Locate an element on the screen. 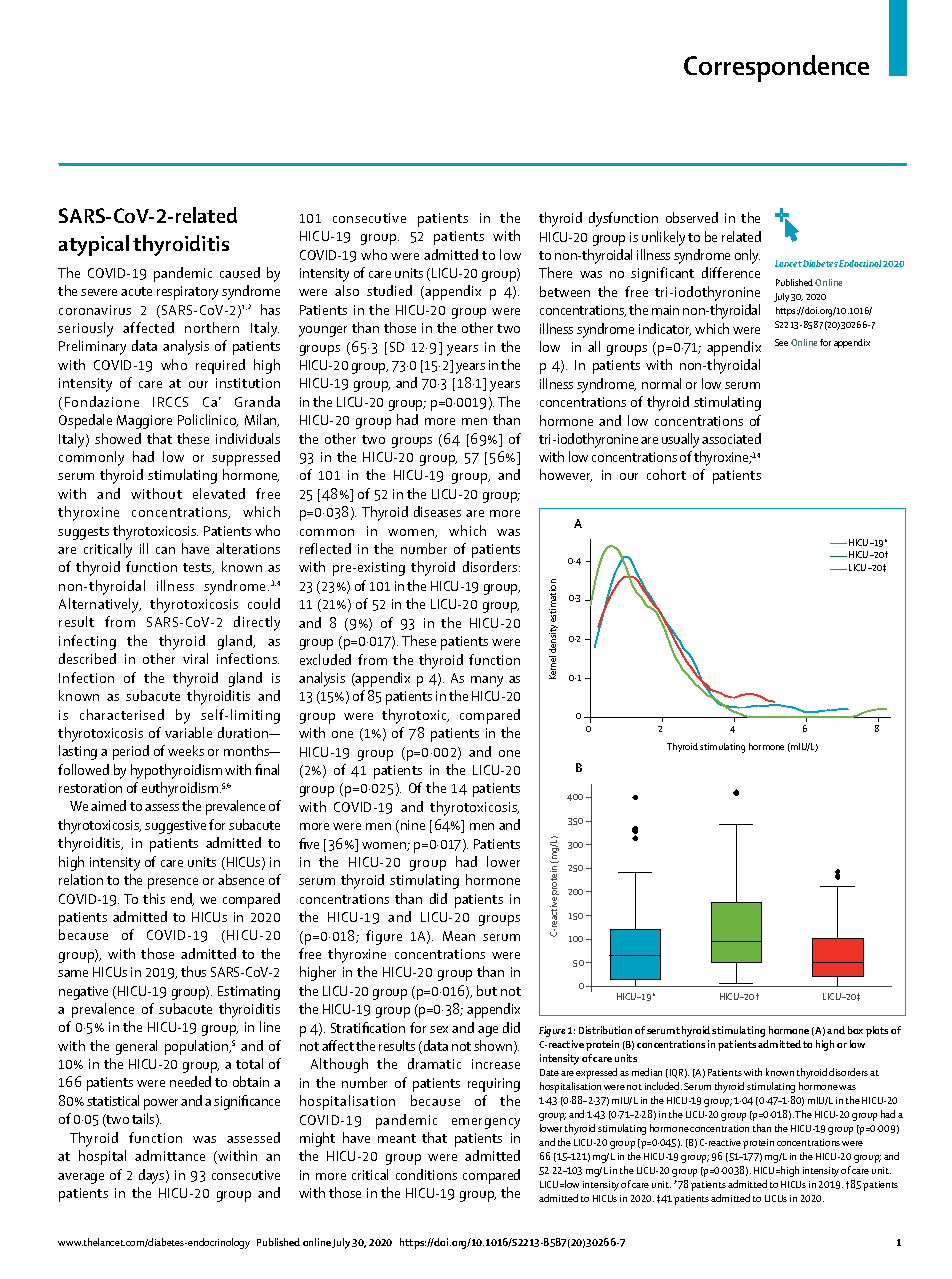 Image resolution: width=952 pixels, height=1279 pixels. included is located at coordinates (663, 1086).
